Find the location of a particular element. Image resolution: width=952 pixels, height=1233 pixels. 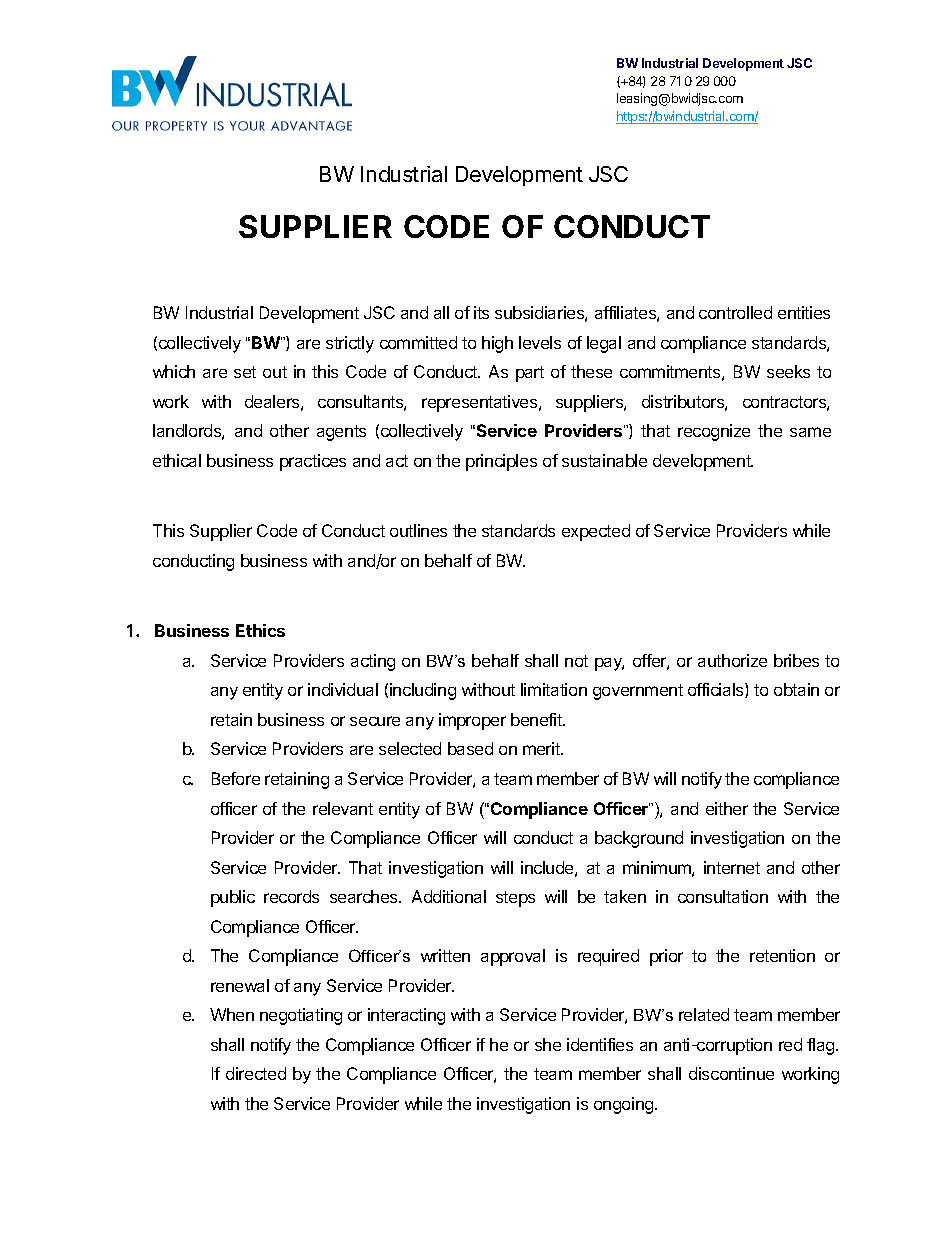

Ethics is located at coordinates (260, 630).
